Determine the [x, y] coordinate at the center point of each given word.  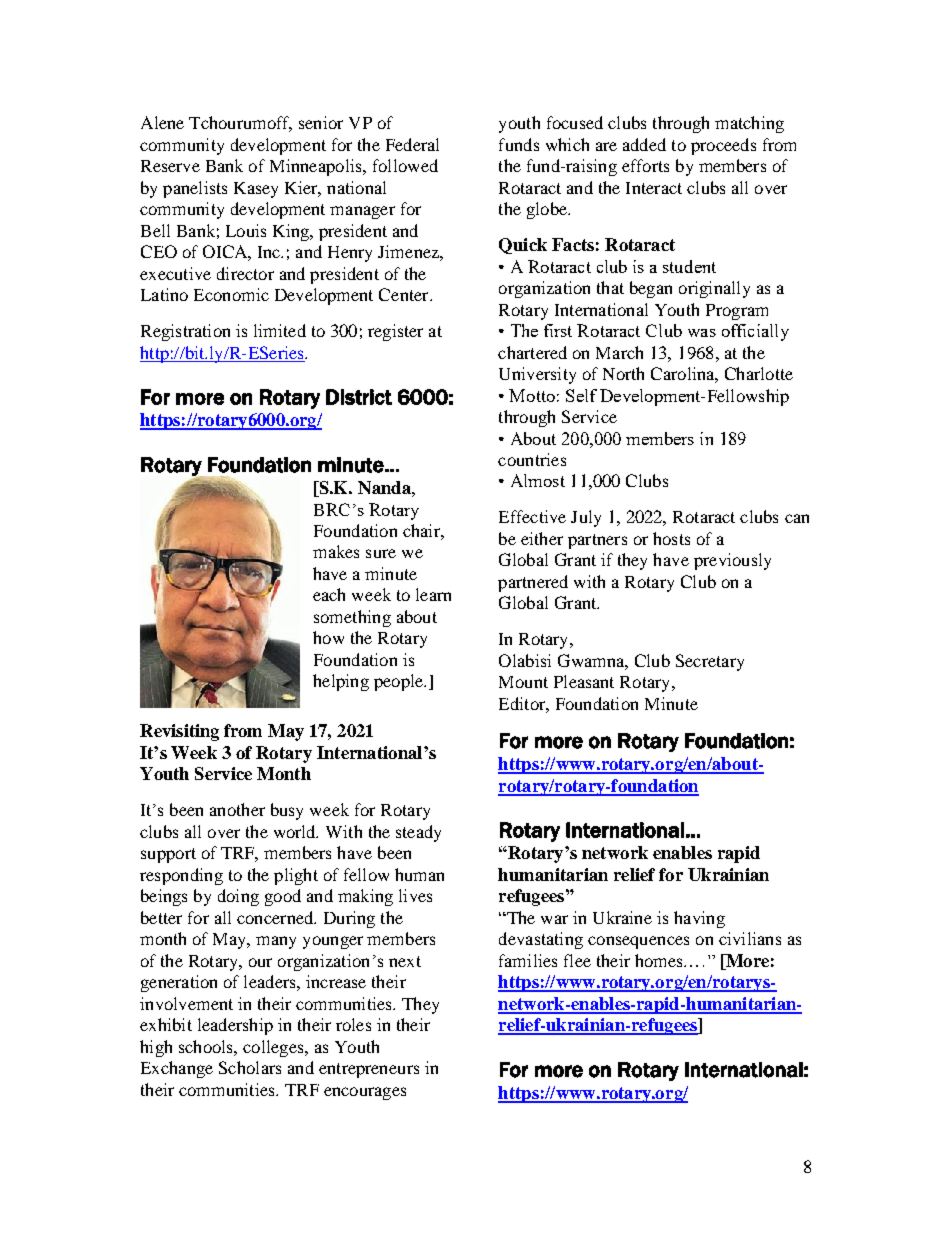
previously [732, 561]
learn [433, 594]
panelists [195, 189]
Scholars [250, 1067]
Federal [412, 144]
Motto [532, 395]
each [329, 594]
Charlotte [759, 373]
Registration [185, 332]
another [237, 809]
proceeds [723, 146]
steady [418, 833]
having [699, 919]
